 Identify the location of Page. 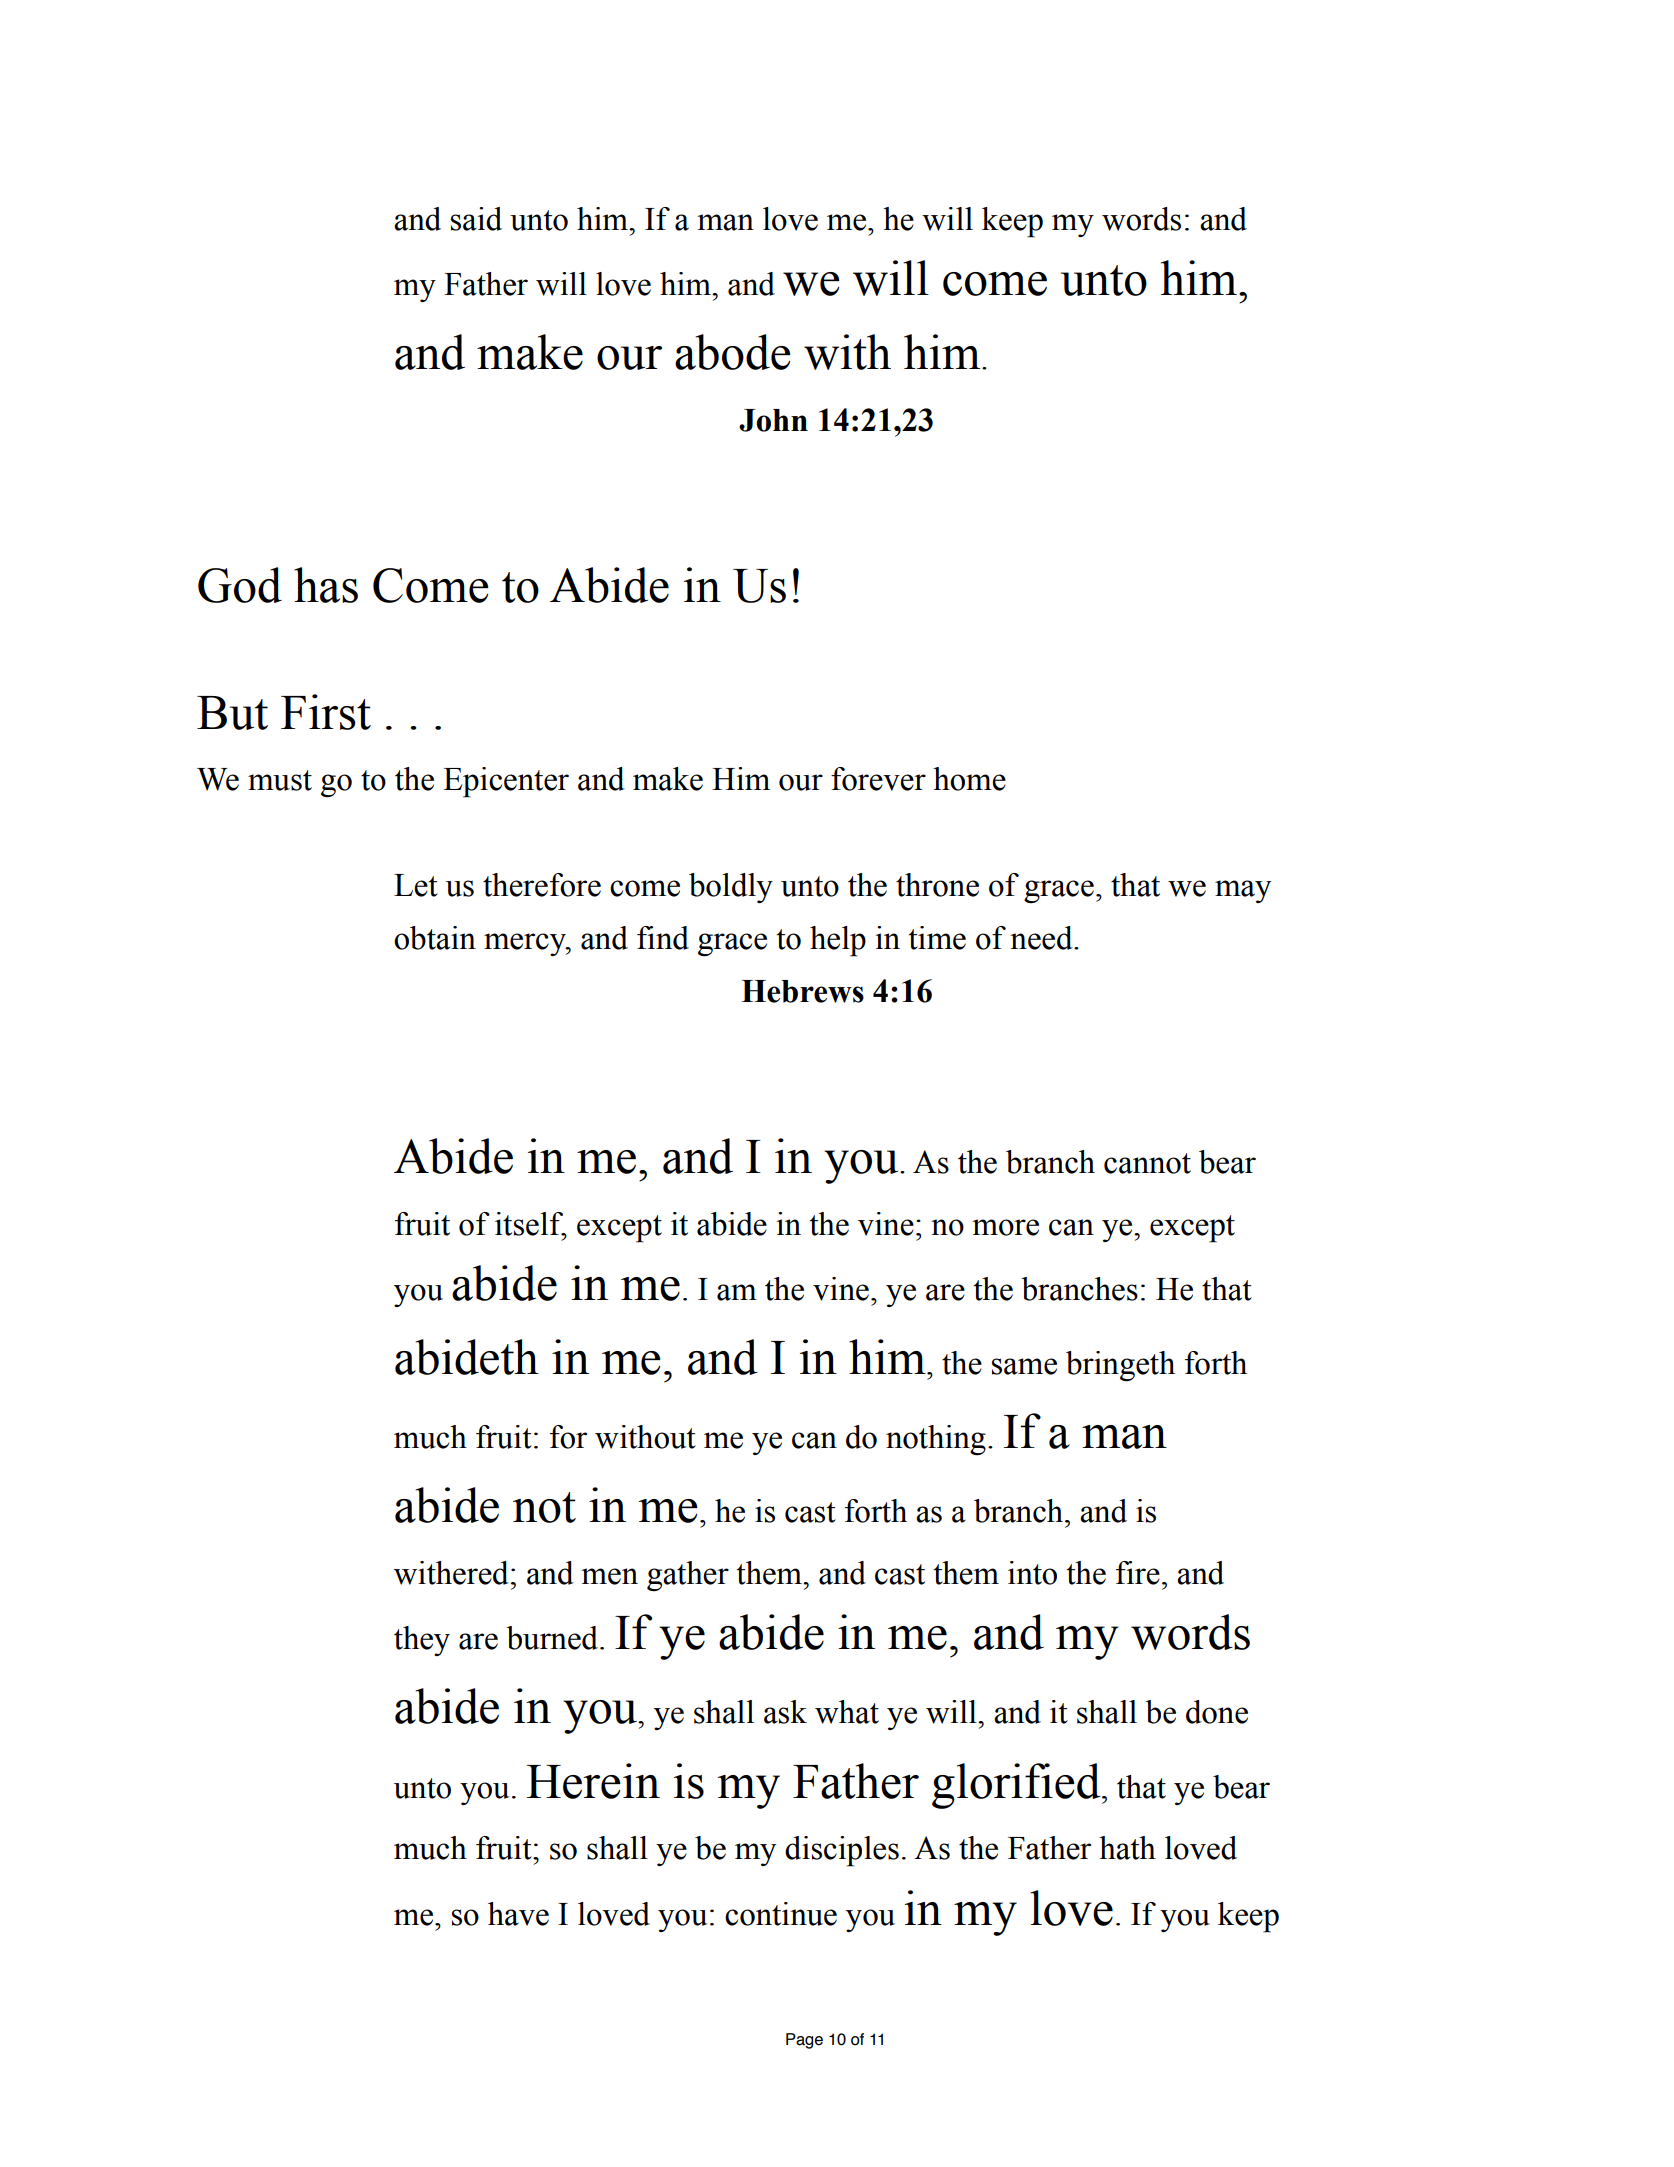
(804, 2041).
